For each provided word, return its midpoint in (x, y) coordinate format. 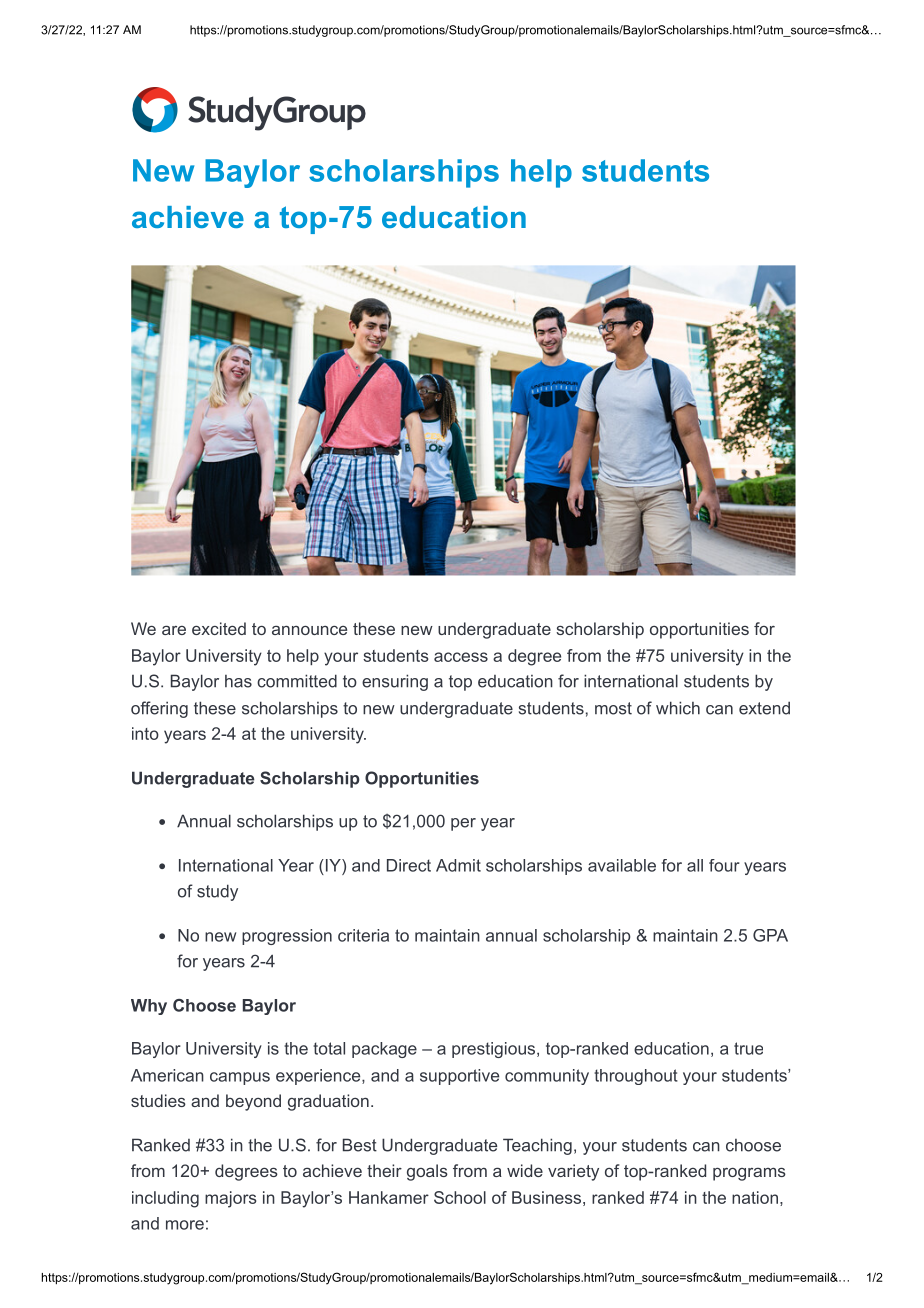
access (461, 657)
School (460, 1197)
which (678, 708)
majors (231, 1199)
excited (219, 628)
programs (749, 1174)
